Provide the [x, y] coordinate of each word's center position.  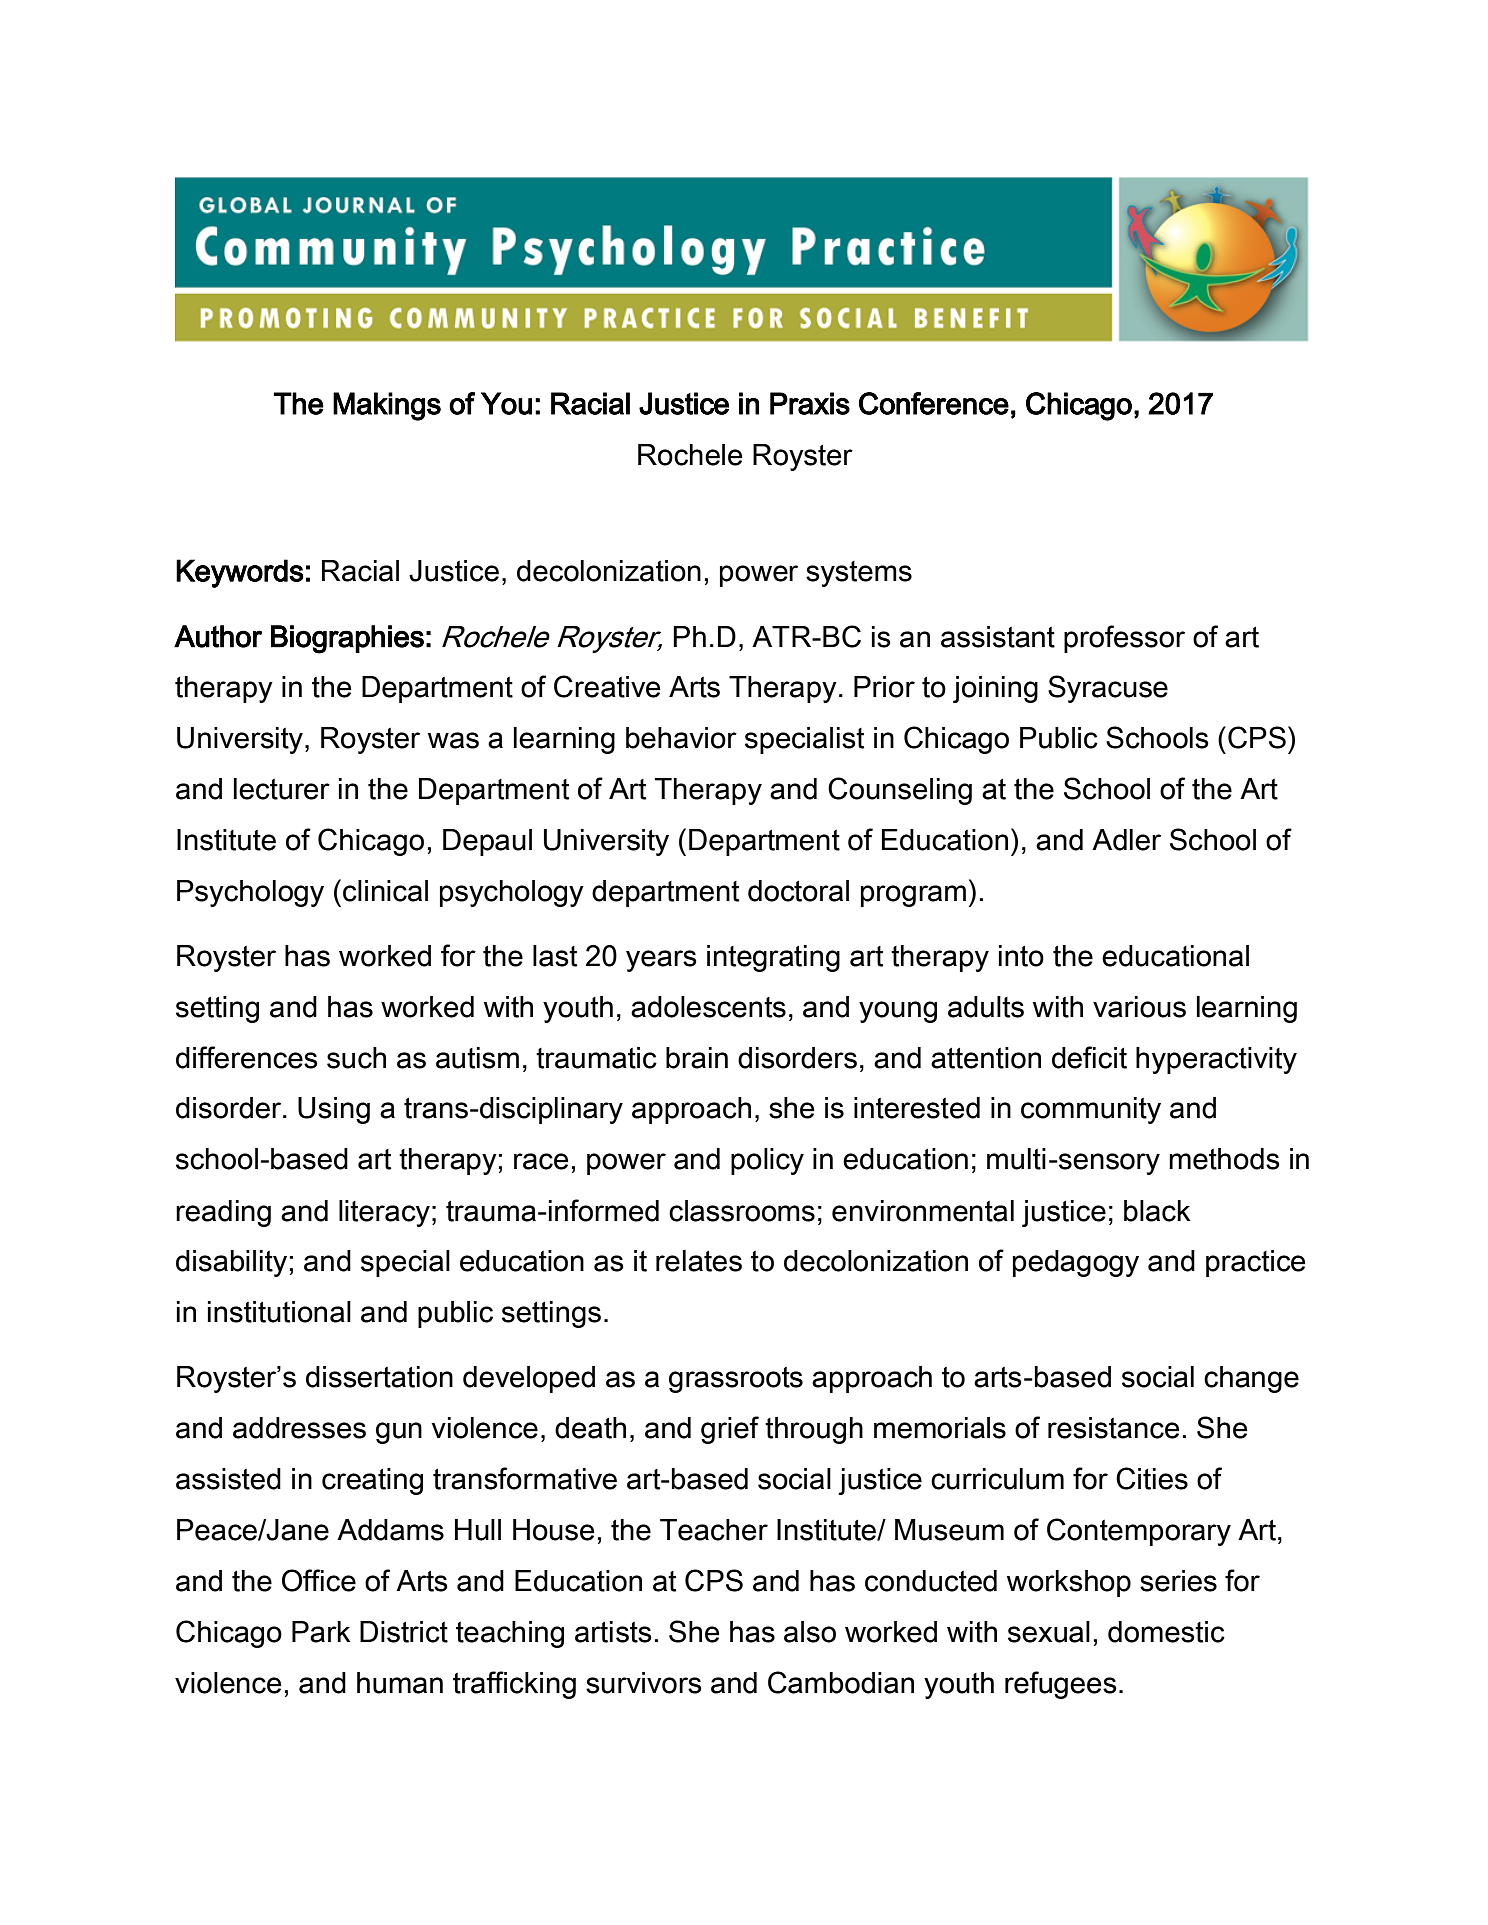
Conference [934, 403]
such [356, 1058]
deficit [1089, 1057]
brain [697, 1058]
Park [321, 1632]
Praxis [810, 403]
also [810, 1632]
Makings [387, 406]
